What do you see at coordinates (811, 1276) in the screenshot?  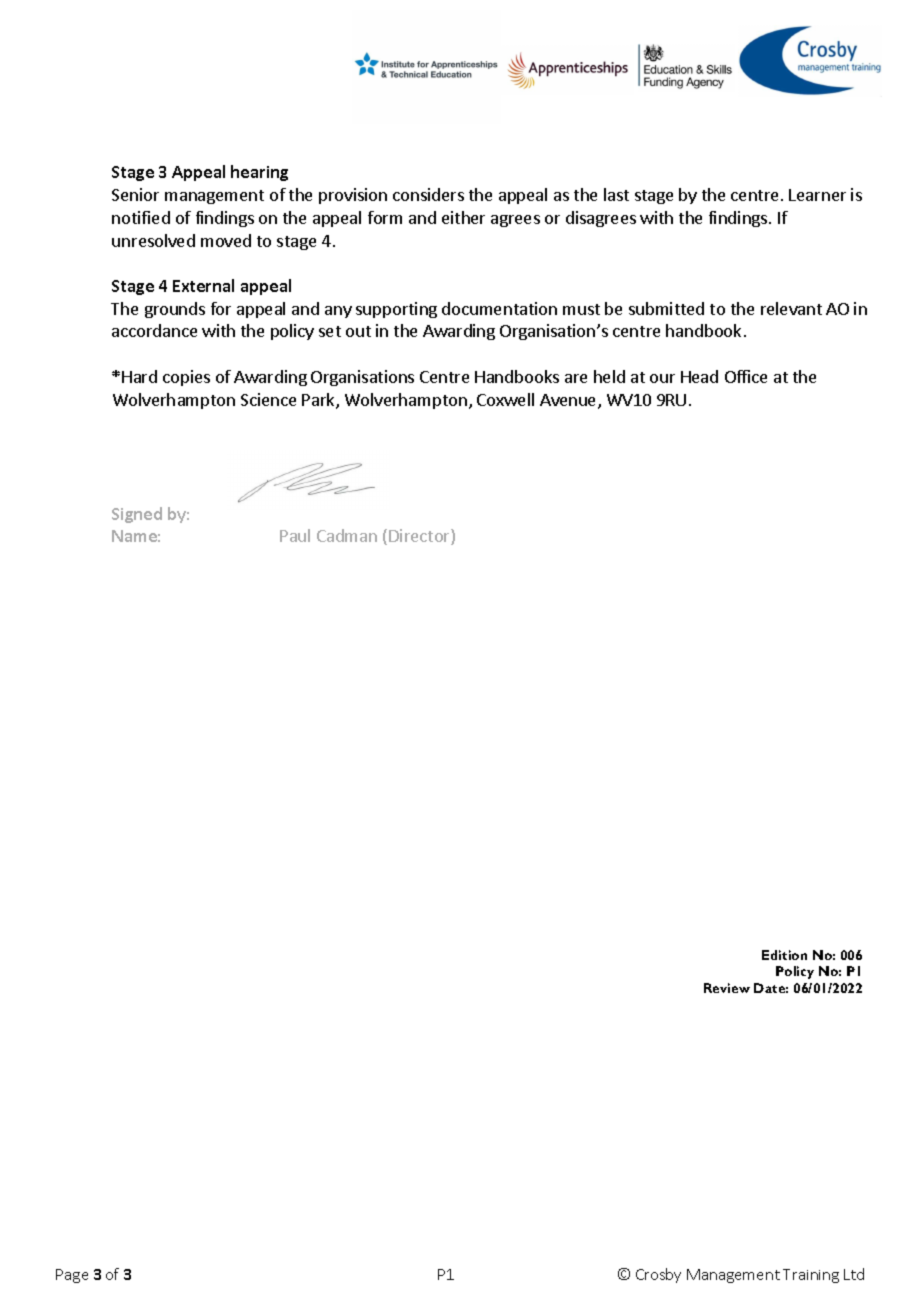 I see `Training` at bounding box center [811, 1276].
